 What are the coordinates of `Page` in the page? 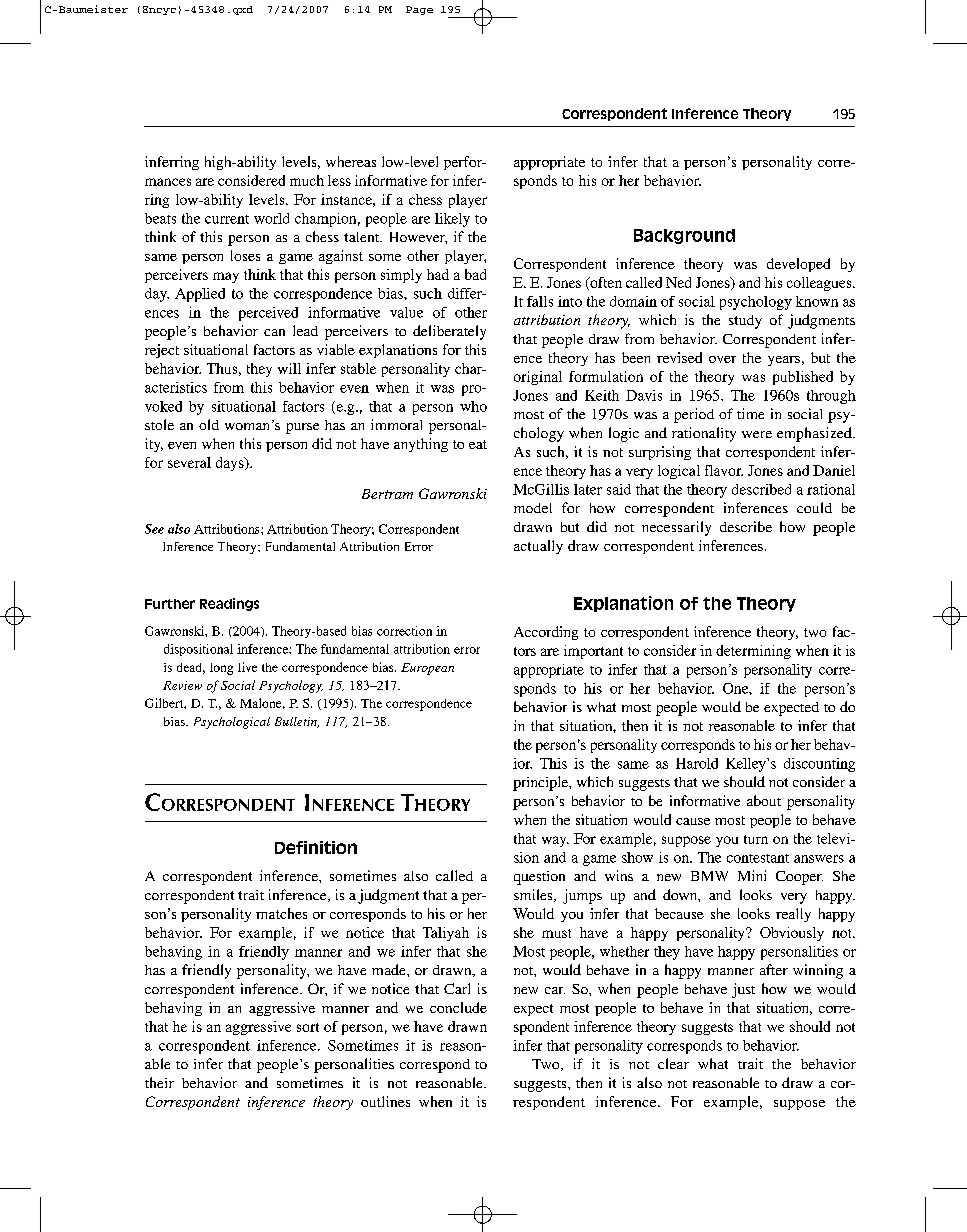 It's located at (419, 10).
